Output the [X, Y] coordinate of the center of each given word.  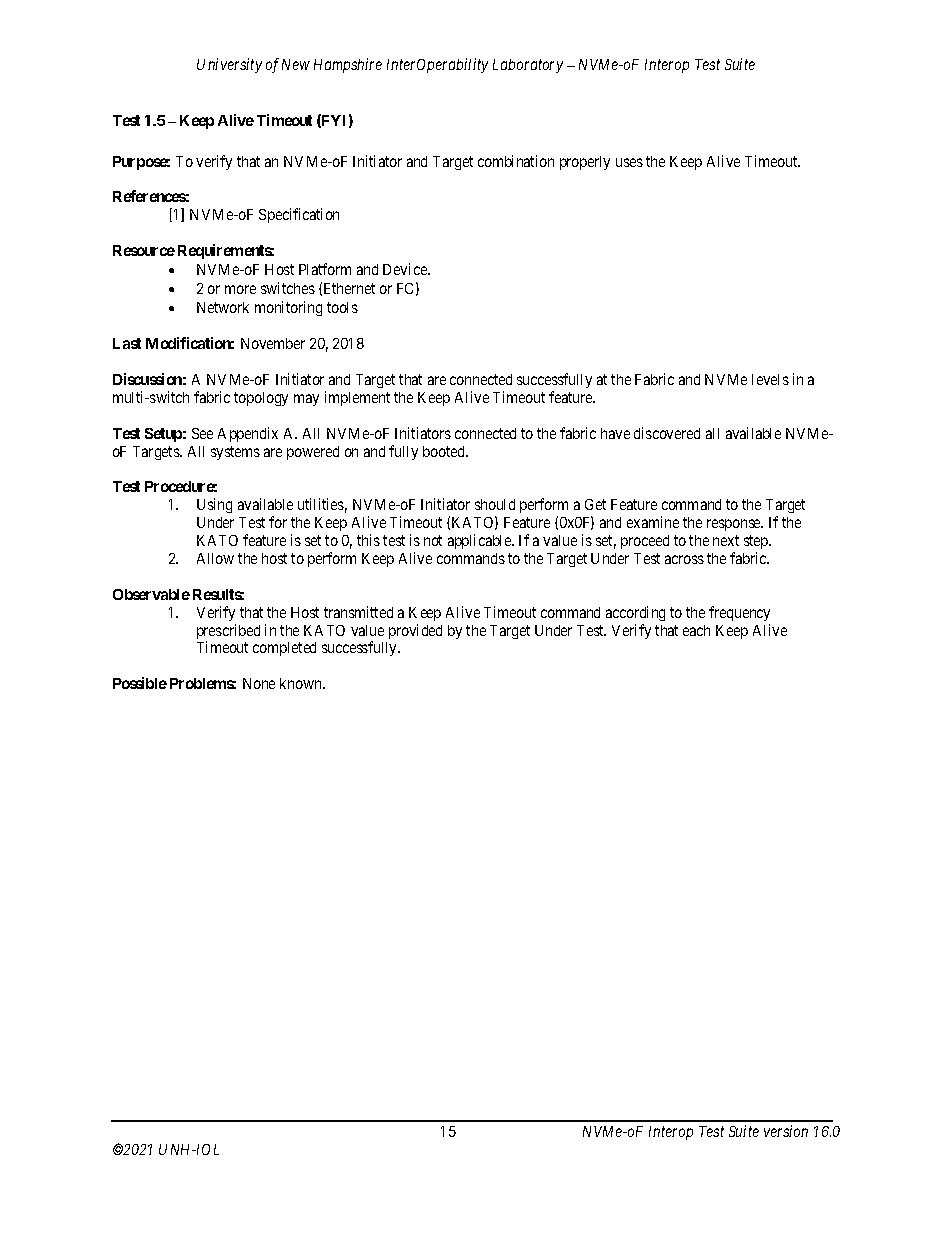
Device [406, 269]
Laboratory [528, 66]
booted [445, 451]
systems [235, 453]
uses [629, 162]
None [259, 683]
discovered [667, 433]
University [229, 65]
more [240, 289]
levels [770, 379]
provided [415, 631]
